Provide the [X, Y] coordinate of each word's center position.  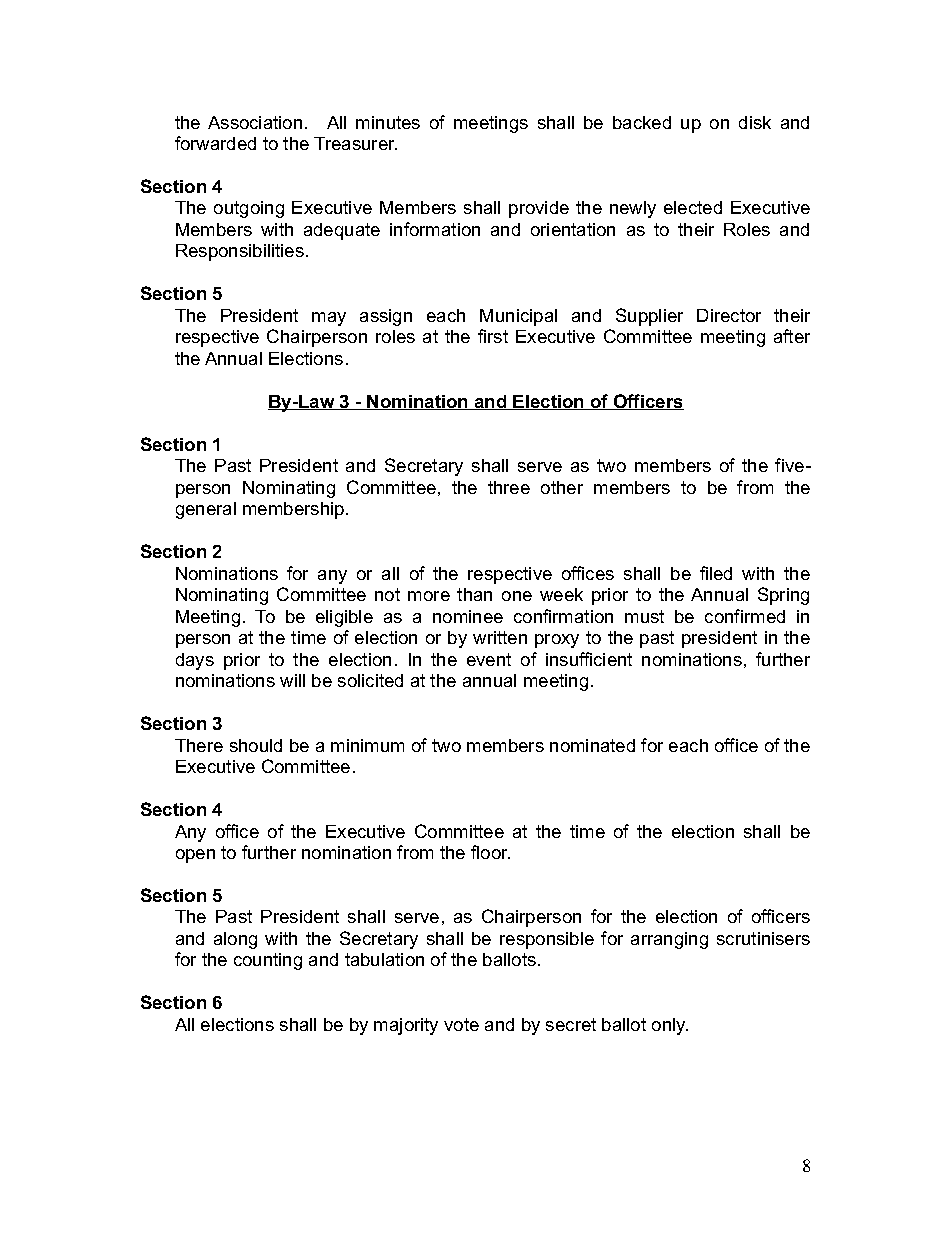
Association [255, 122]
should [256, 745]
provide [539, 209]
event [489, 659]
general [206, 510]
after [792, 336]
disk [755, 122]
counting [268, 961]
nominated [592, 745]
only [670, 1026]
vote [461, 1024]
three [509, 487]
